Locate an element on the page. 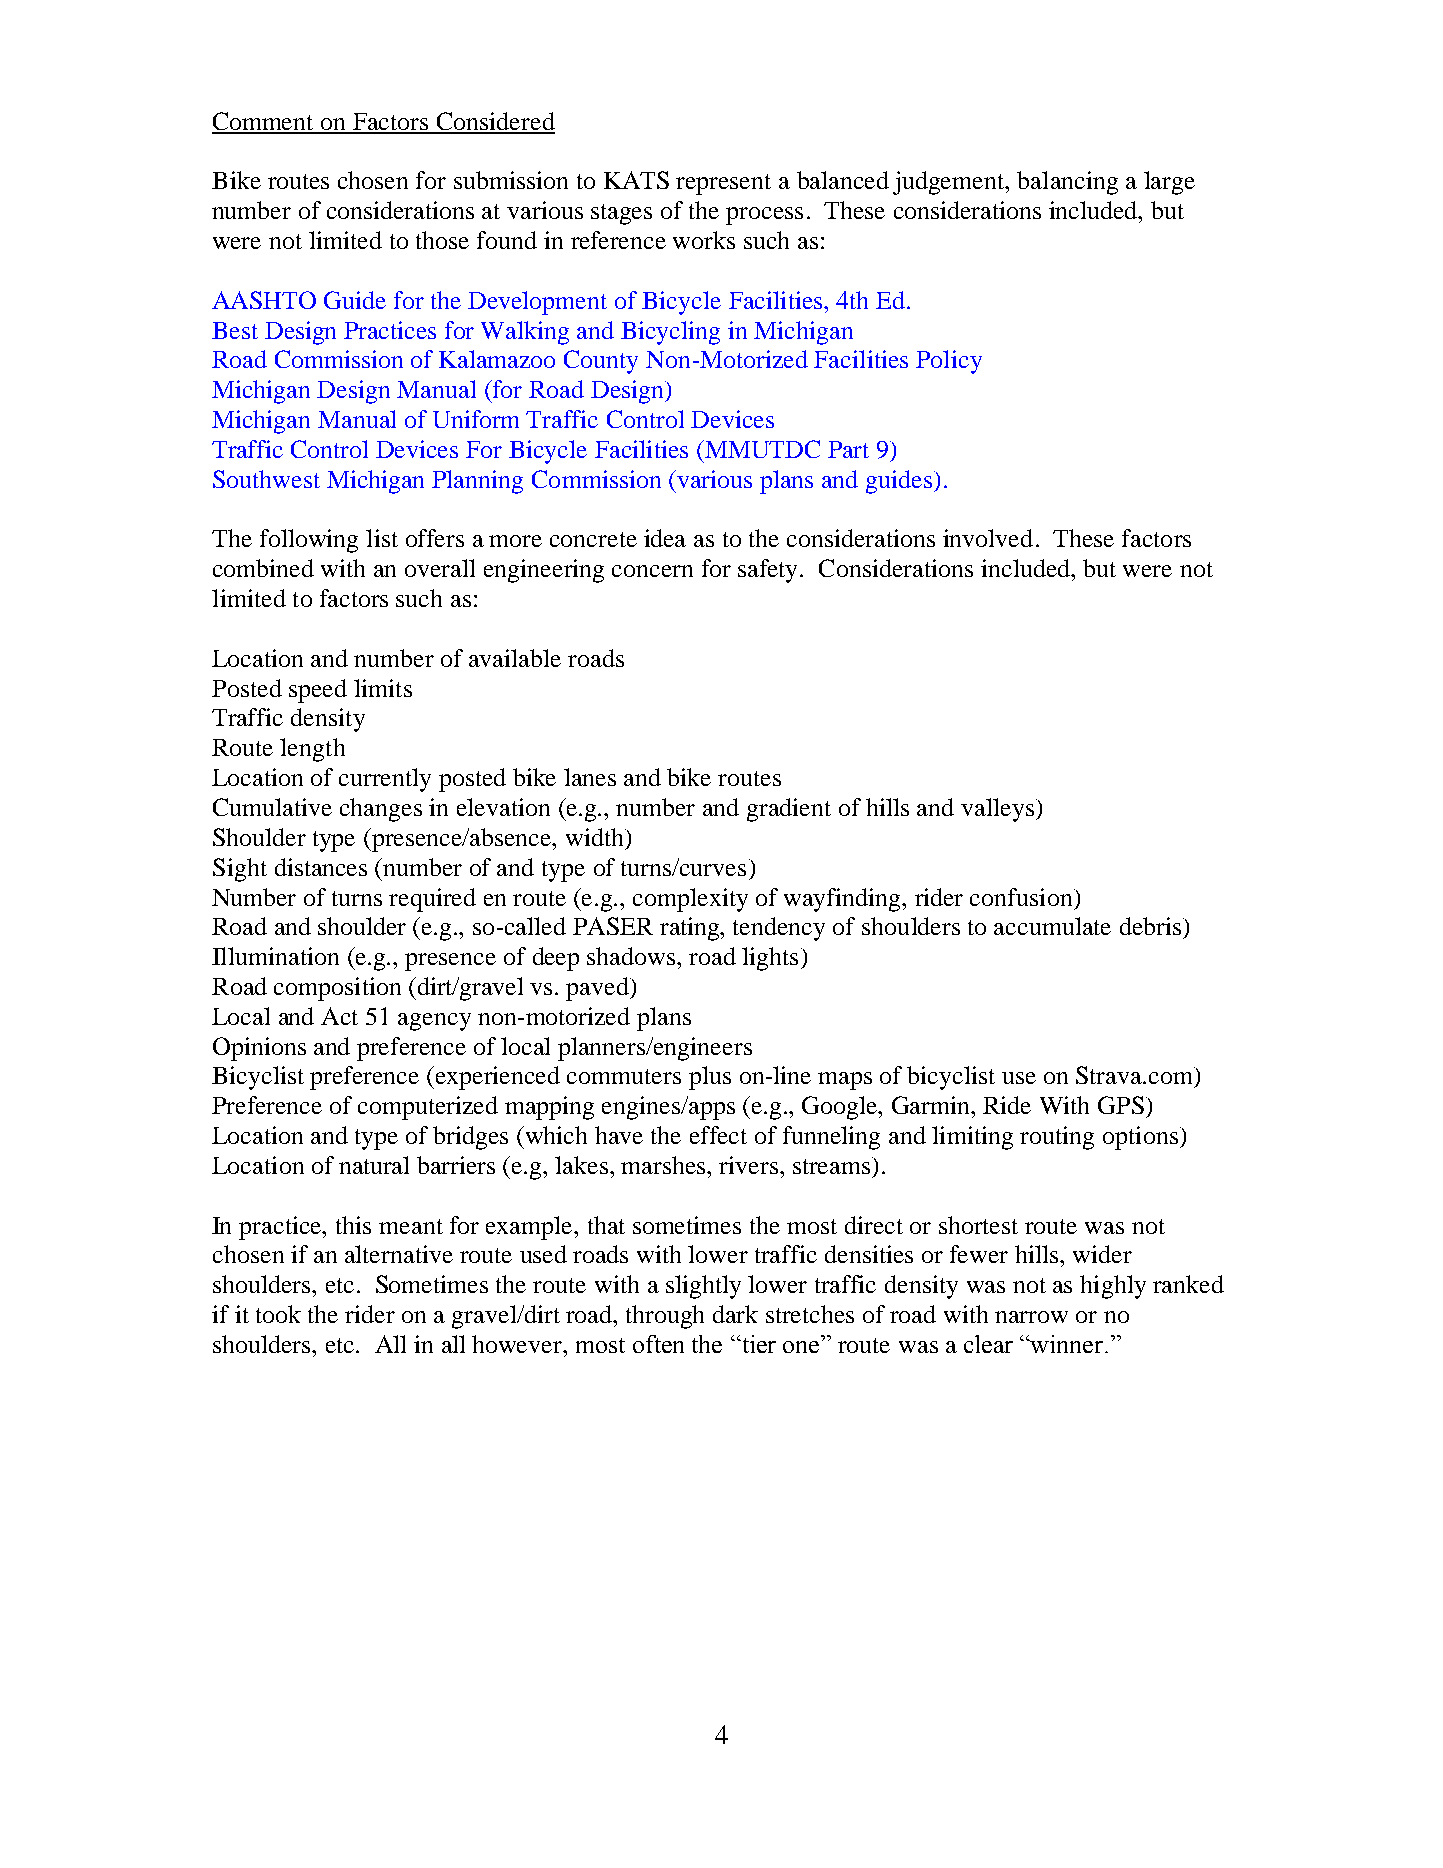 The image size is (1443, 1868). involved is located at coordinates (988, 538).
